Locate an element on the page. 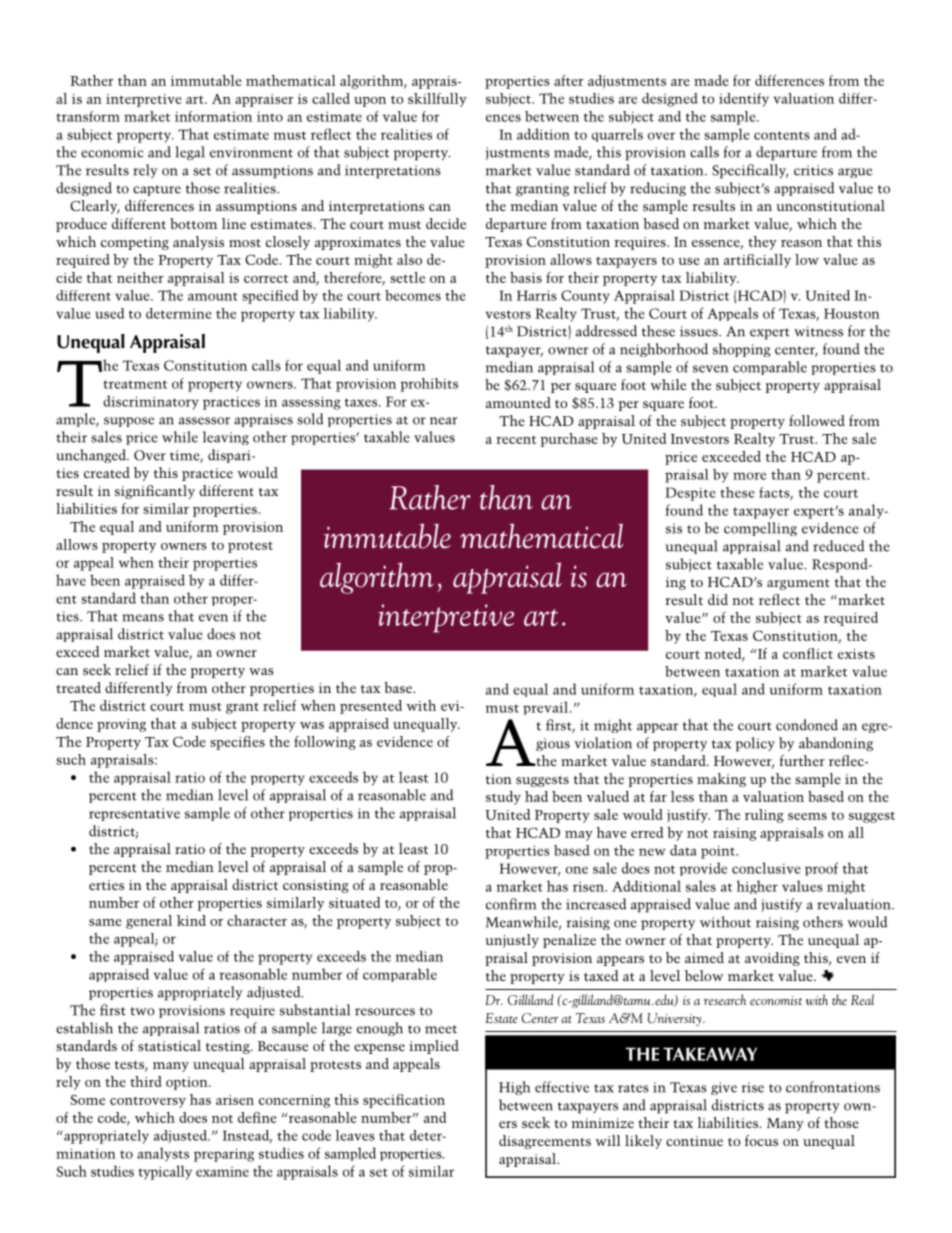  legal is located at coordinates (190, 153).
